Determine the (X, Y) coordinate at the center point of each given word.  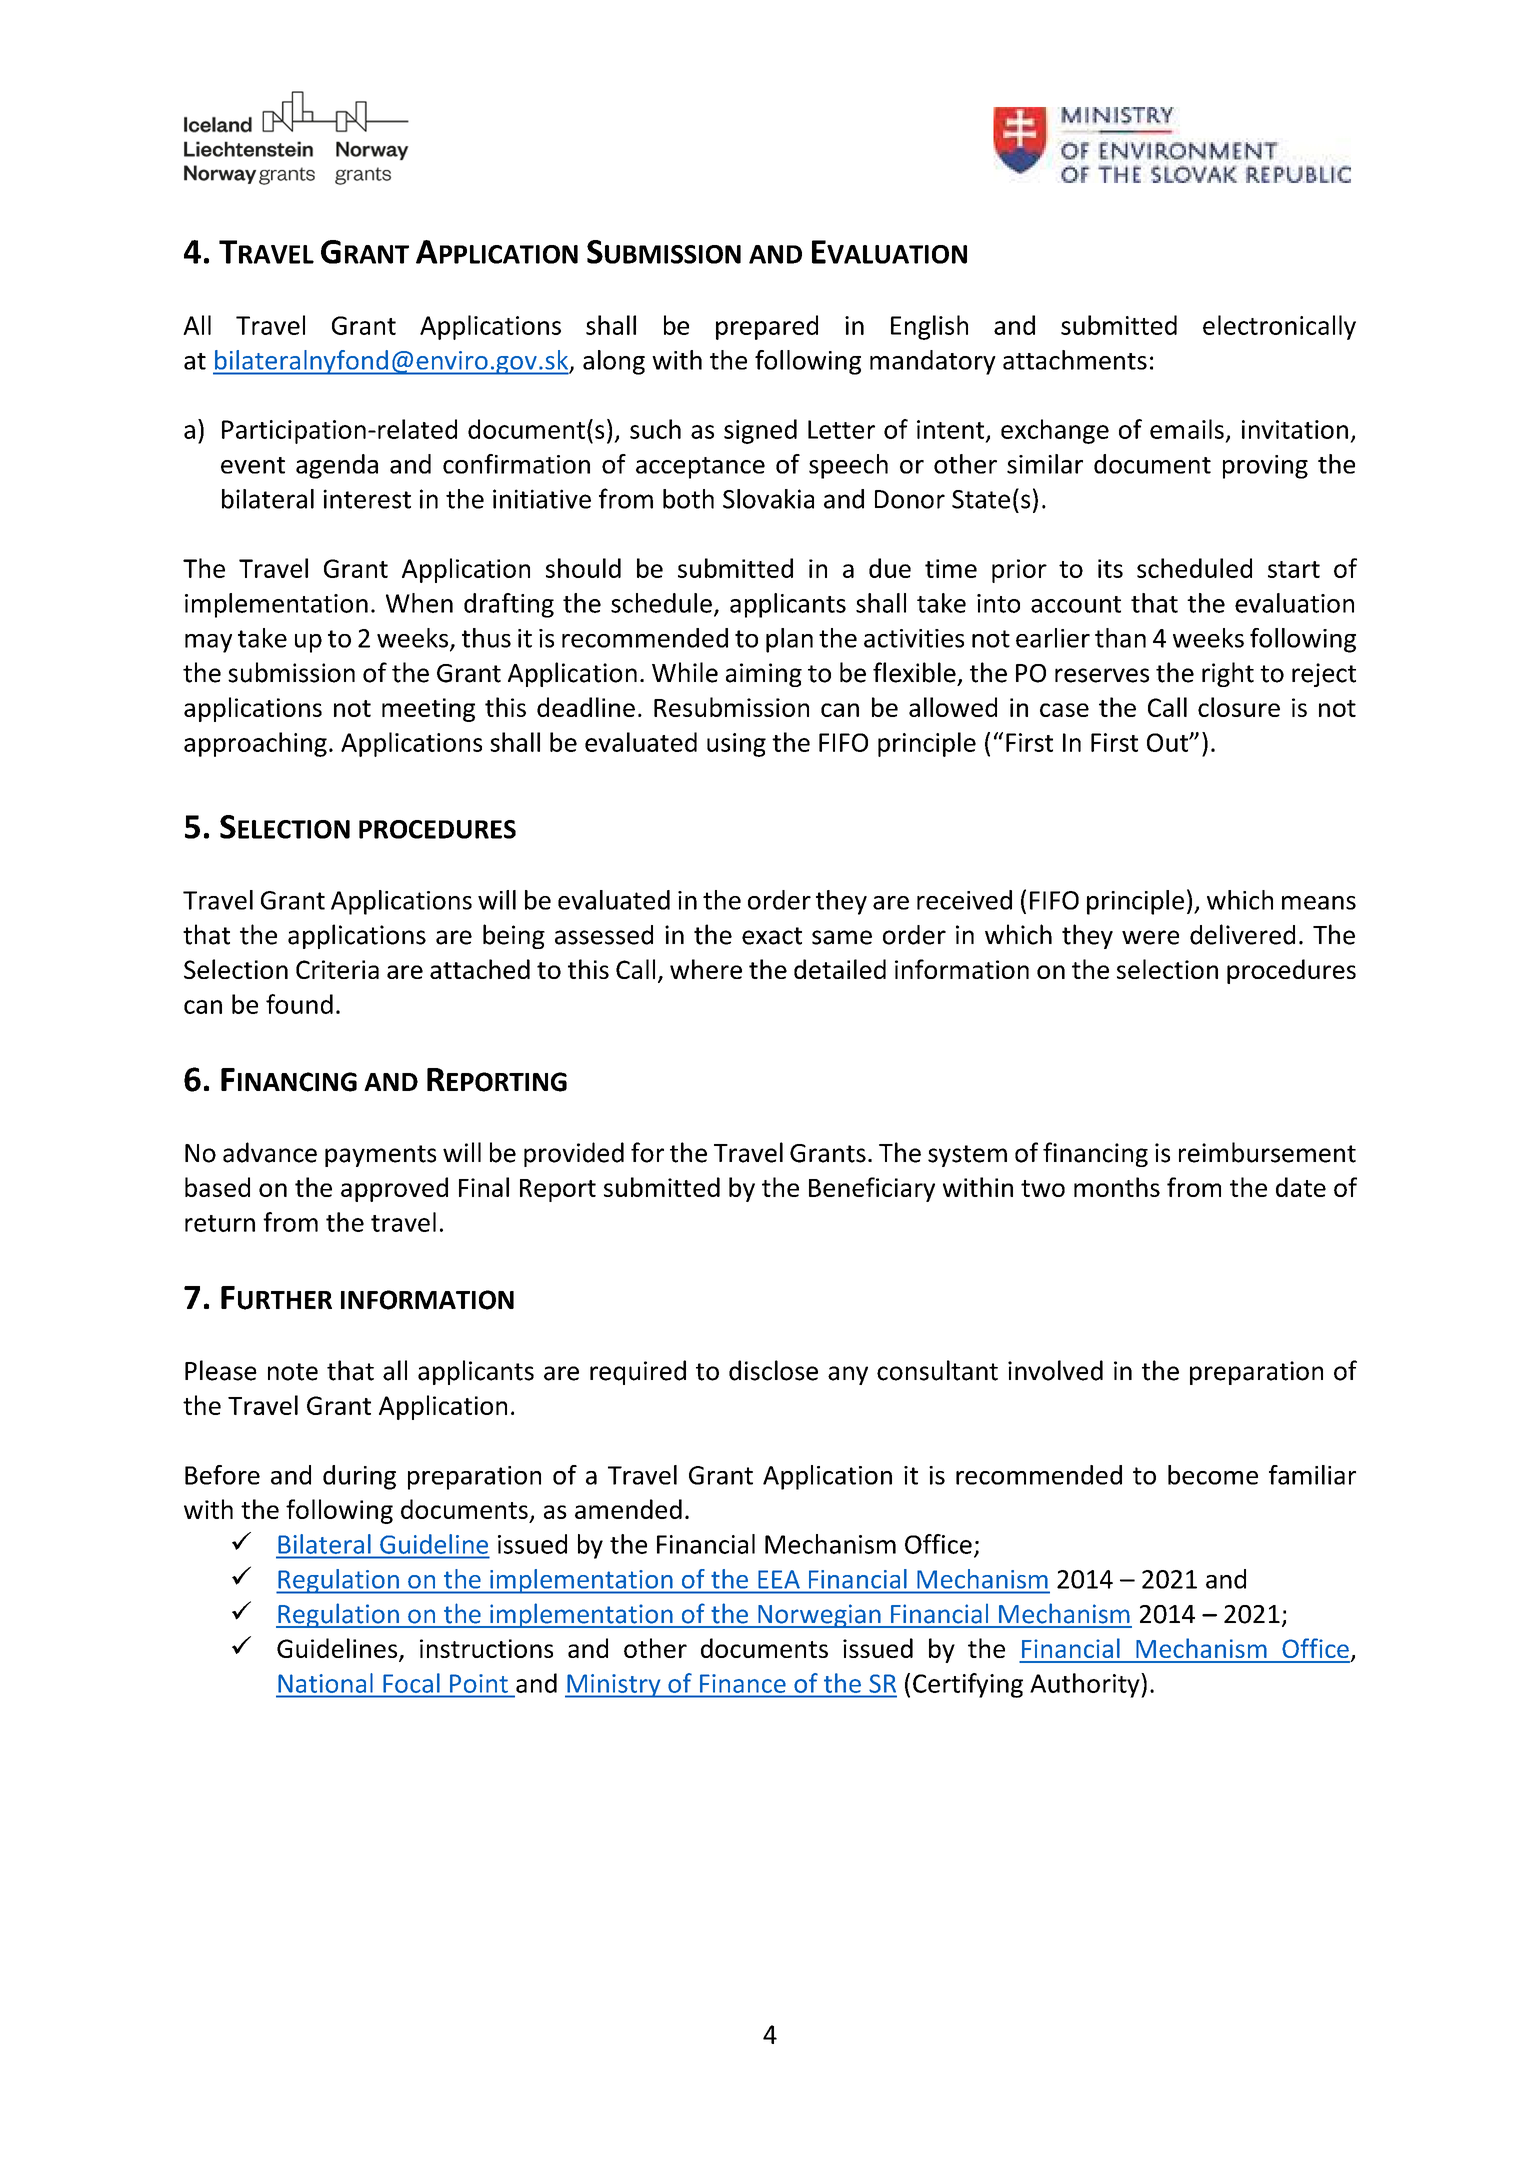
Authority (1086, 1685)
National (325, 1683)
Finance (742, 1683)
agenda (337, 466)
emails (1187, 429)
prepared (767, 327)
